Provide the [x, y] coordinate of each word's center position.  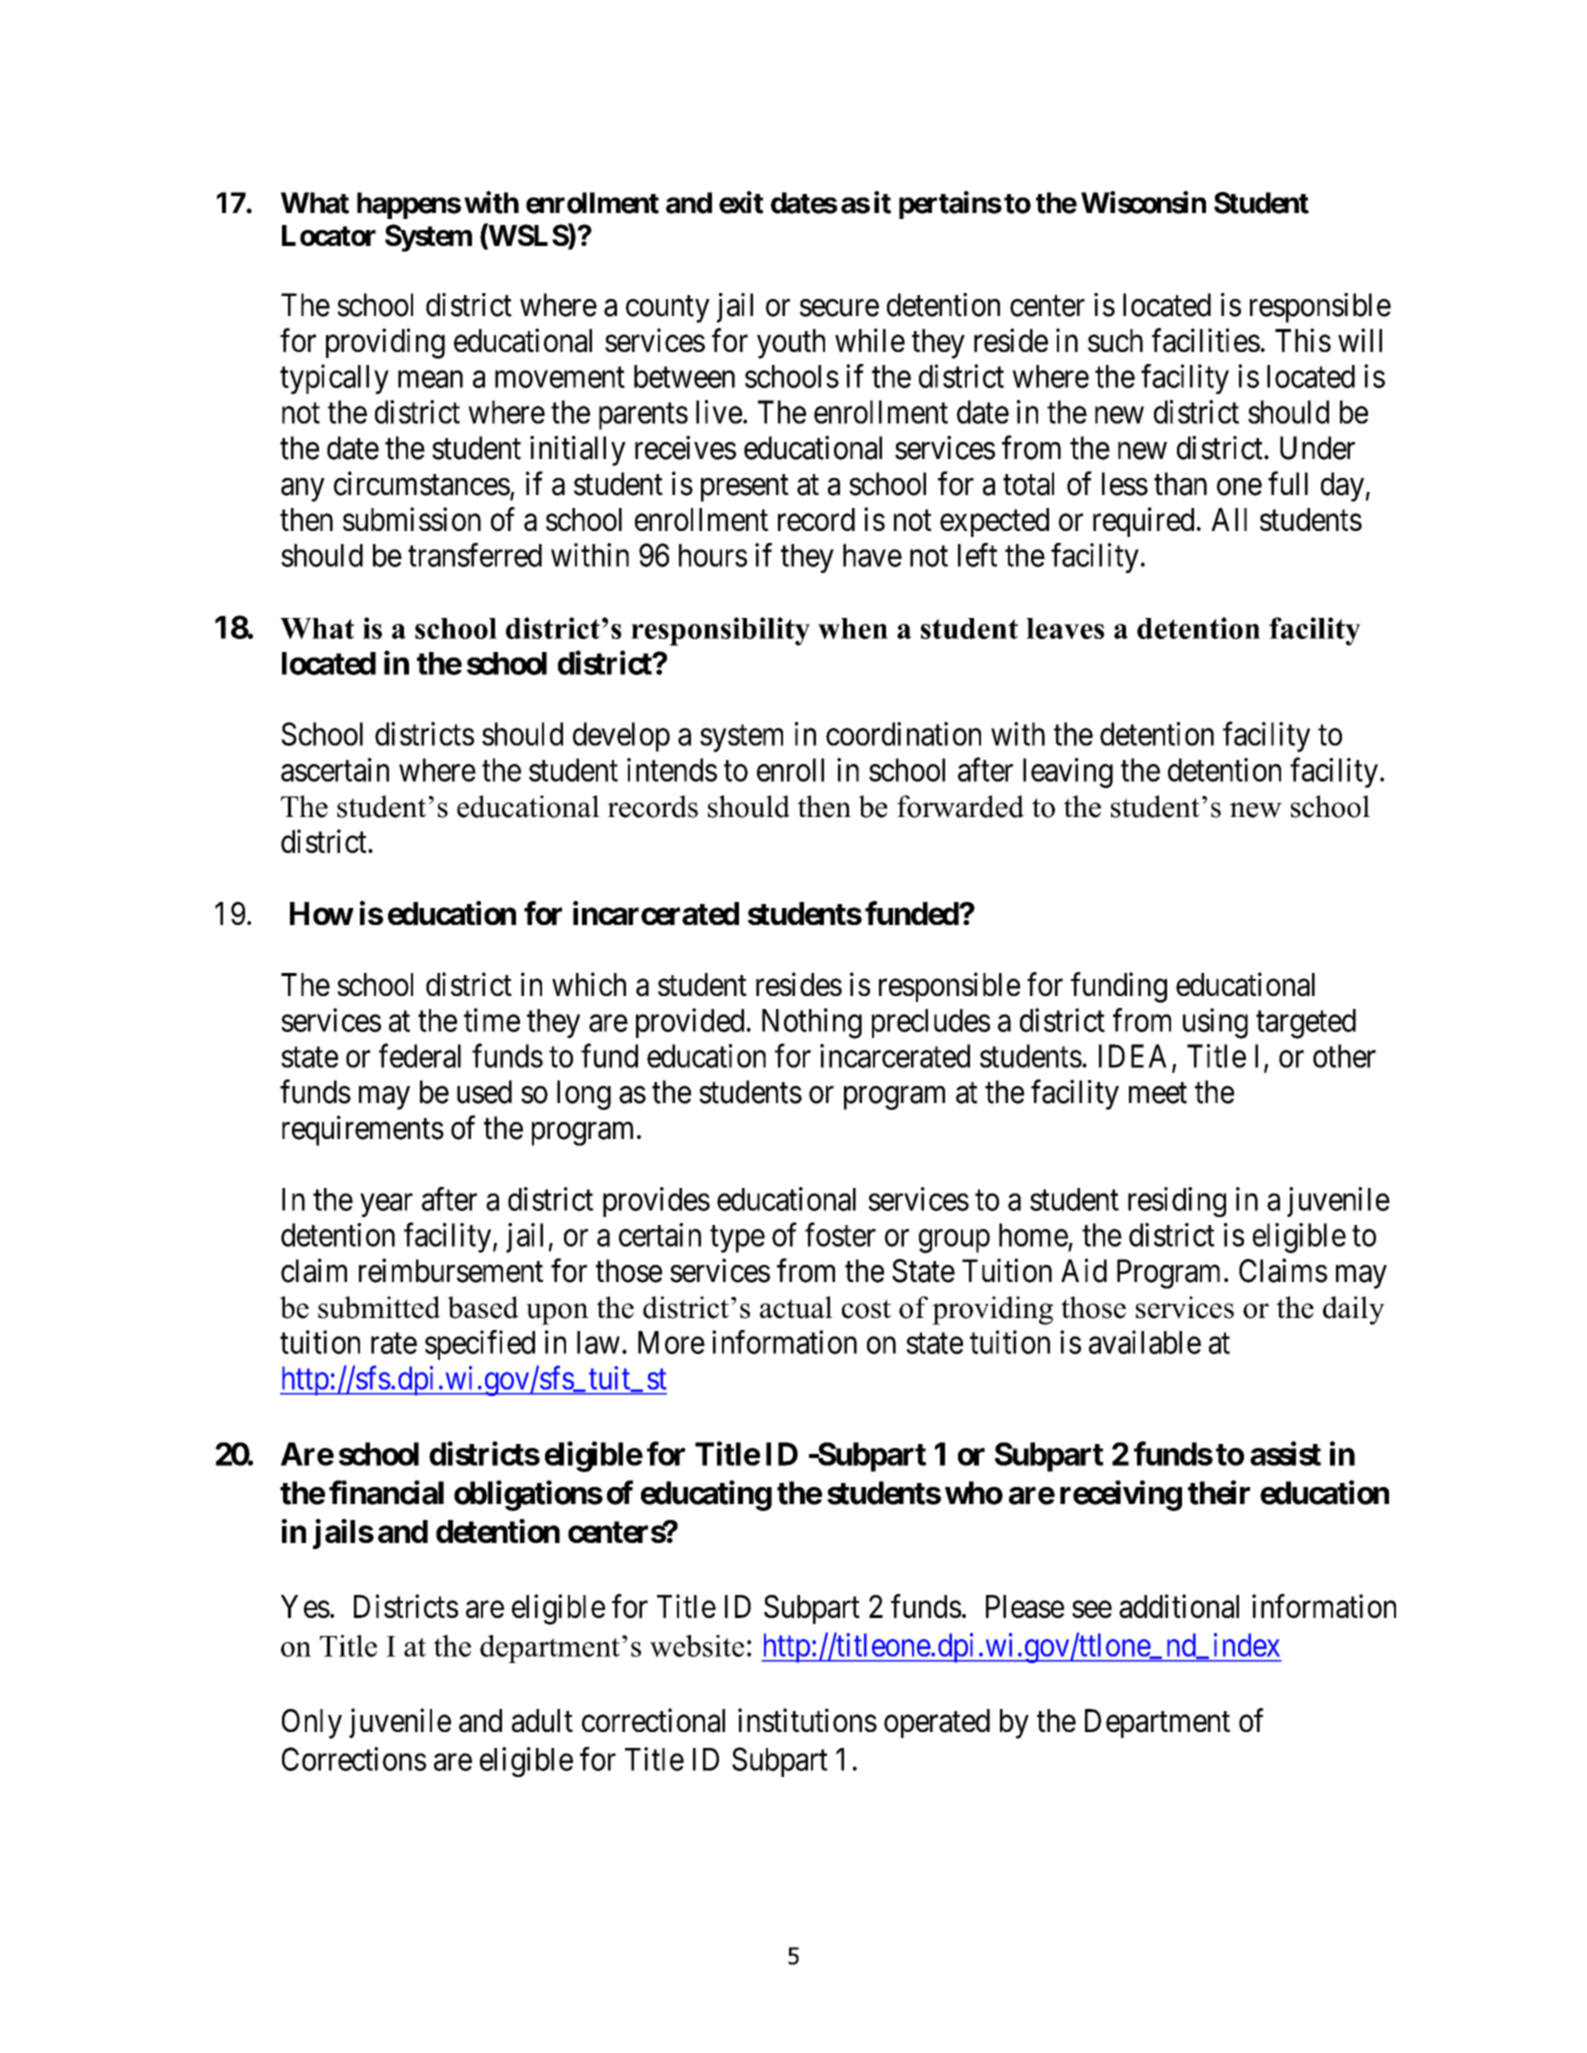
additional [1179, 1606]
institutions [807, 1720]
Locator [329, 235]
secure [839, 308]
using [1215, 1023]
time [492, 1020]
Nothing [812, 1023]
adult [542, 1721]
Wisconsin [1143, 202]
